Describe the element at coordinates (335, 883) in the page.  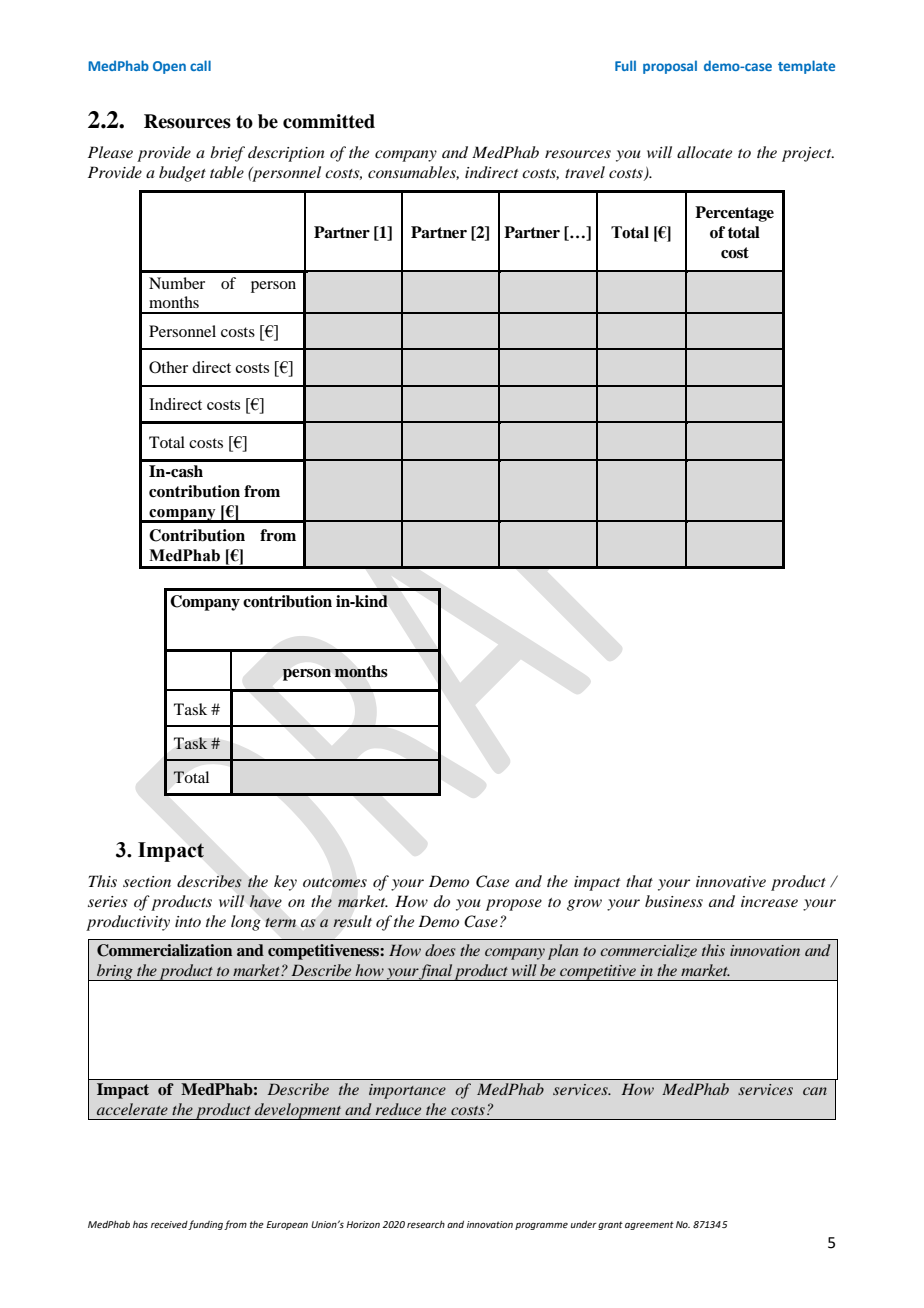
I see `outcomes` at that location.
